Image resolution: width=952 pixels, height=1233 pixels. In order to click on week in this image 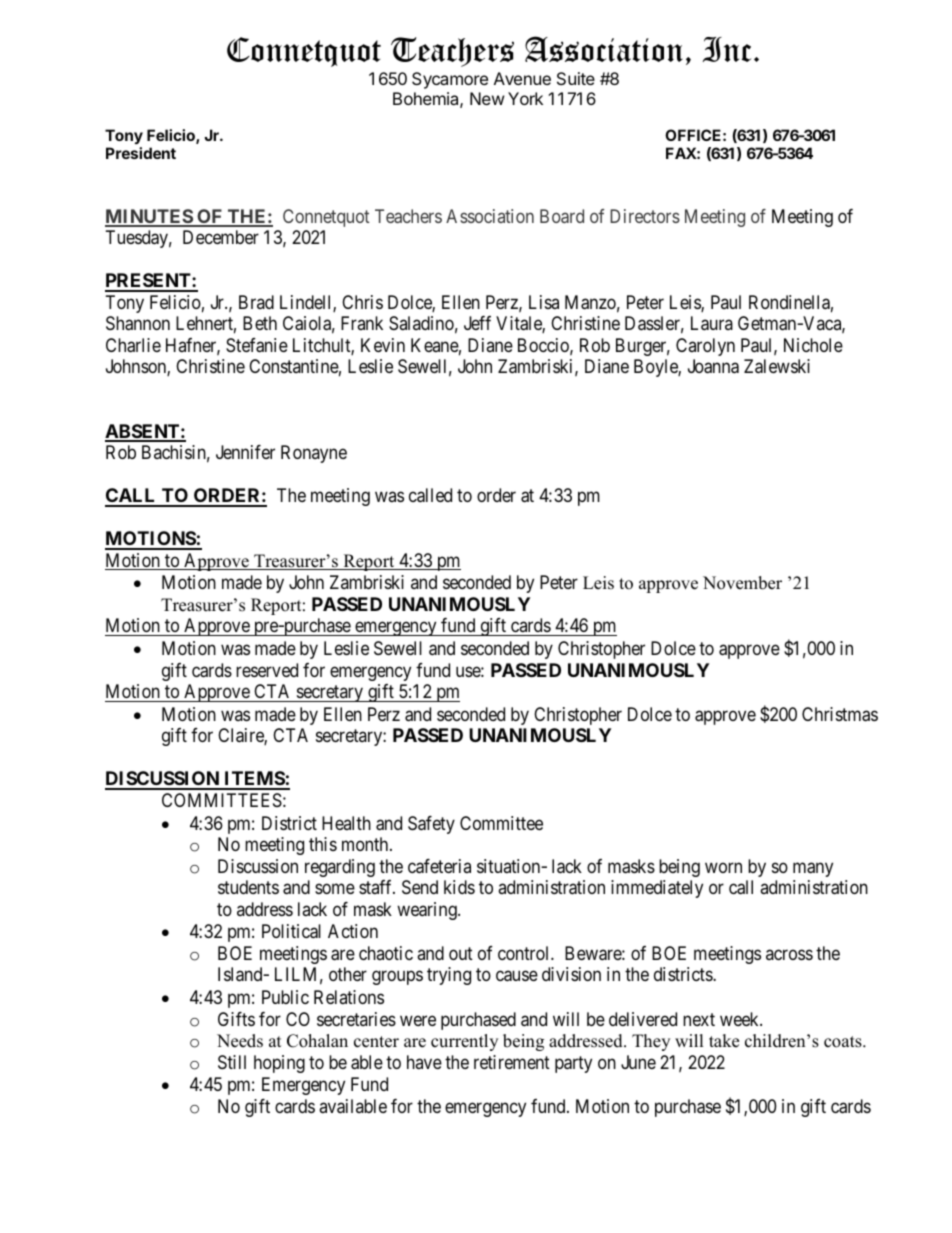, I will do `click(740, 1019)`.
